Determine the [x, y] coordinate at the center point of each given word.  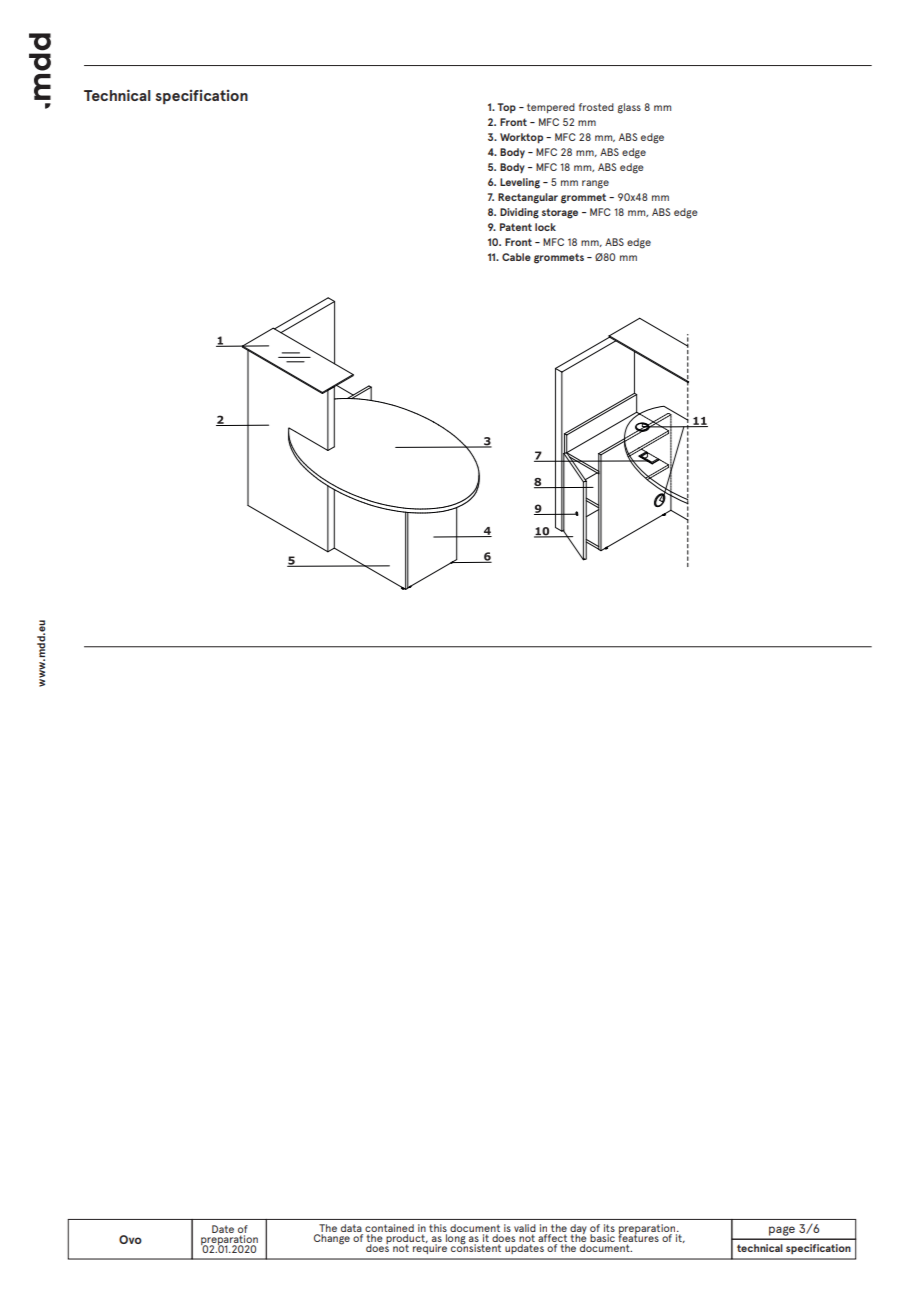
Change [332, 1239]
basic [602, 1238]
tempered [551, 108]
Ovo [130, 1239]
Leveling [520, 183]
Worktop [521, 138]
